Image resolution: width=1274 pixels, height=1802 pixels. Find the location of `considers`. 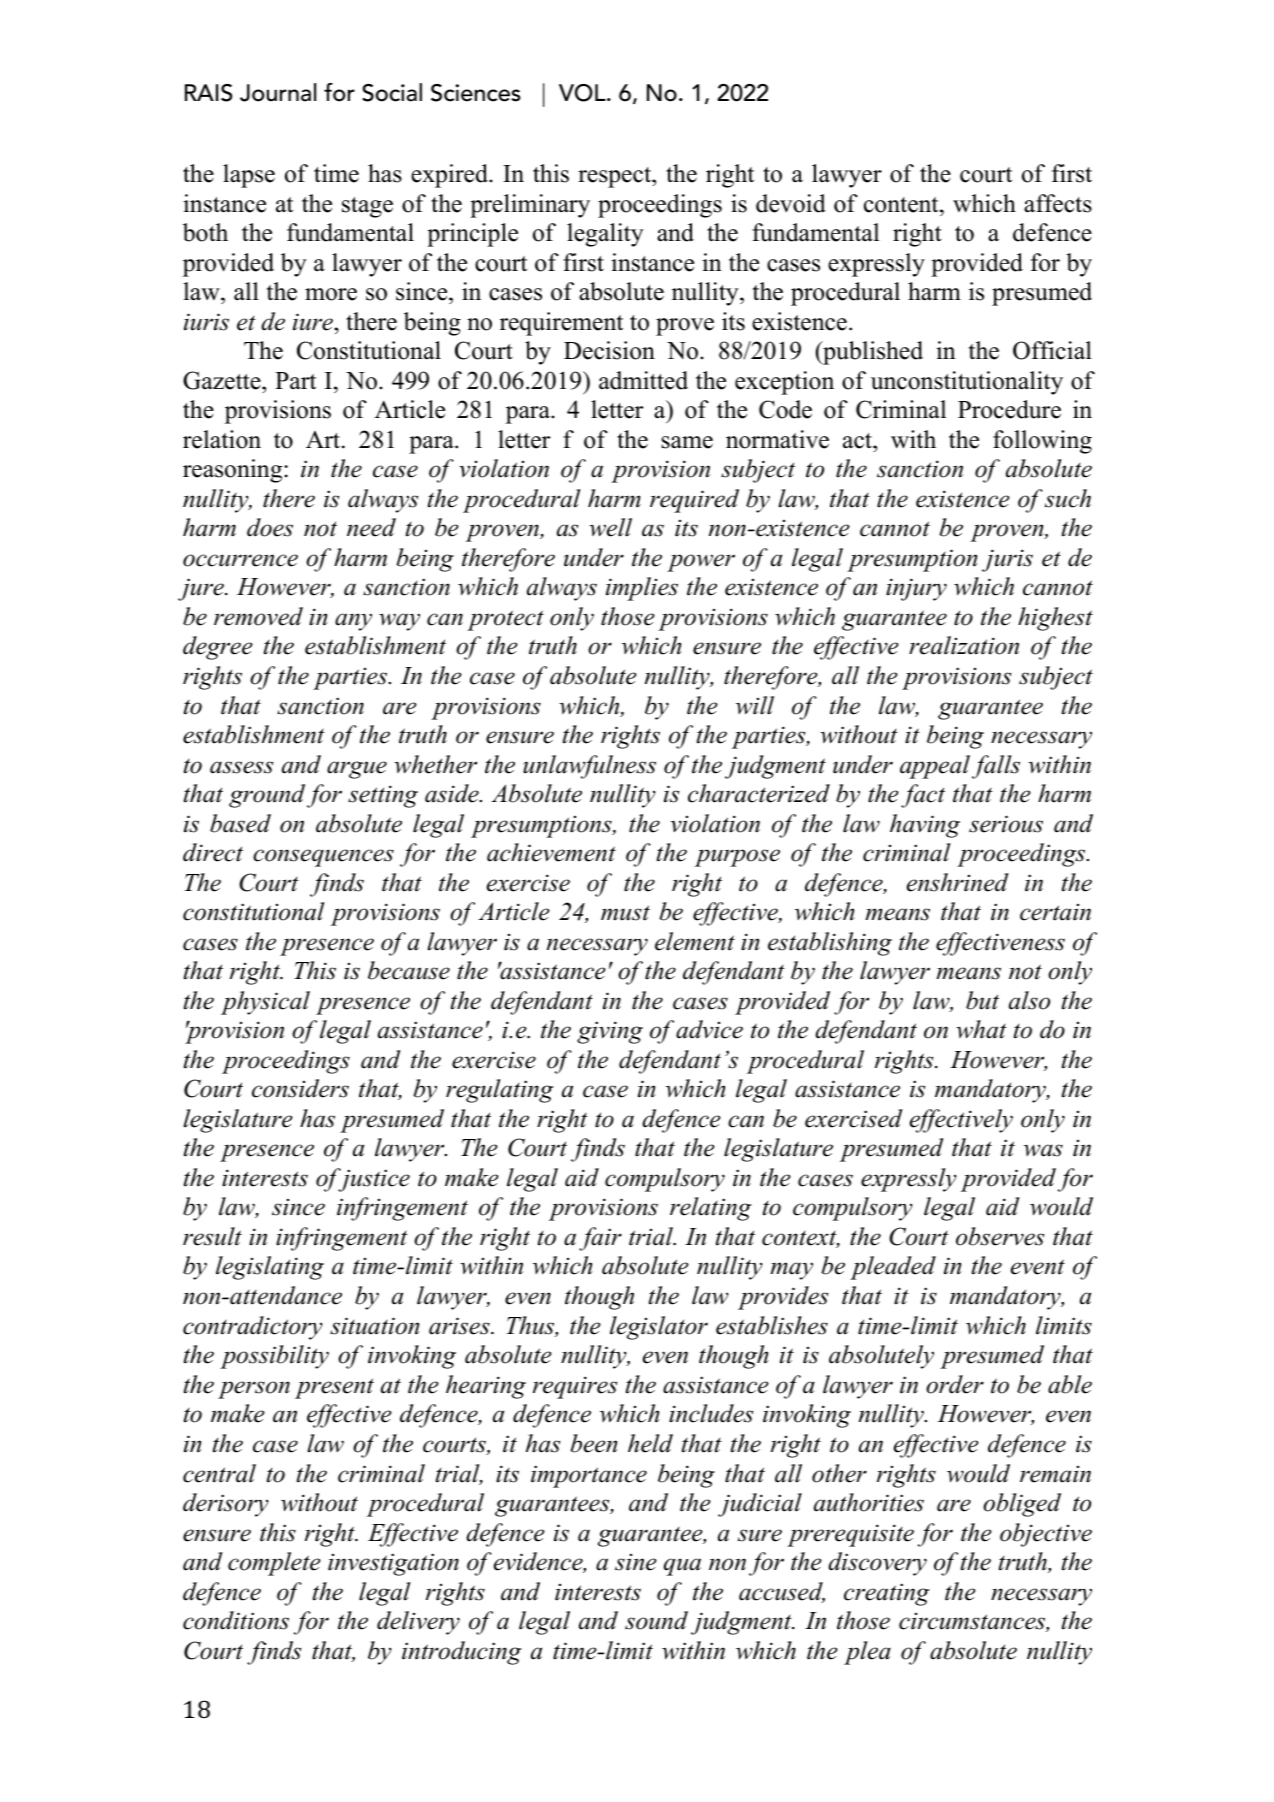

considers is located at coordinates (300, 1088).
